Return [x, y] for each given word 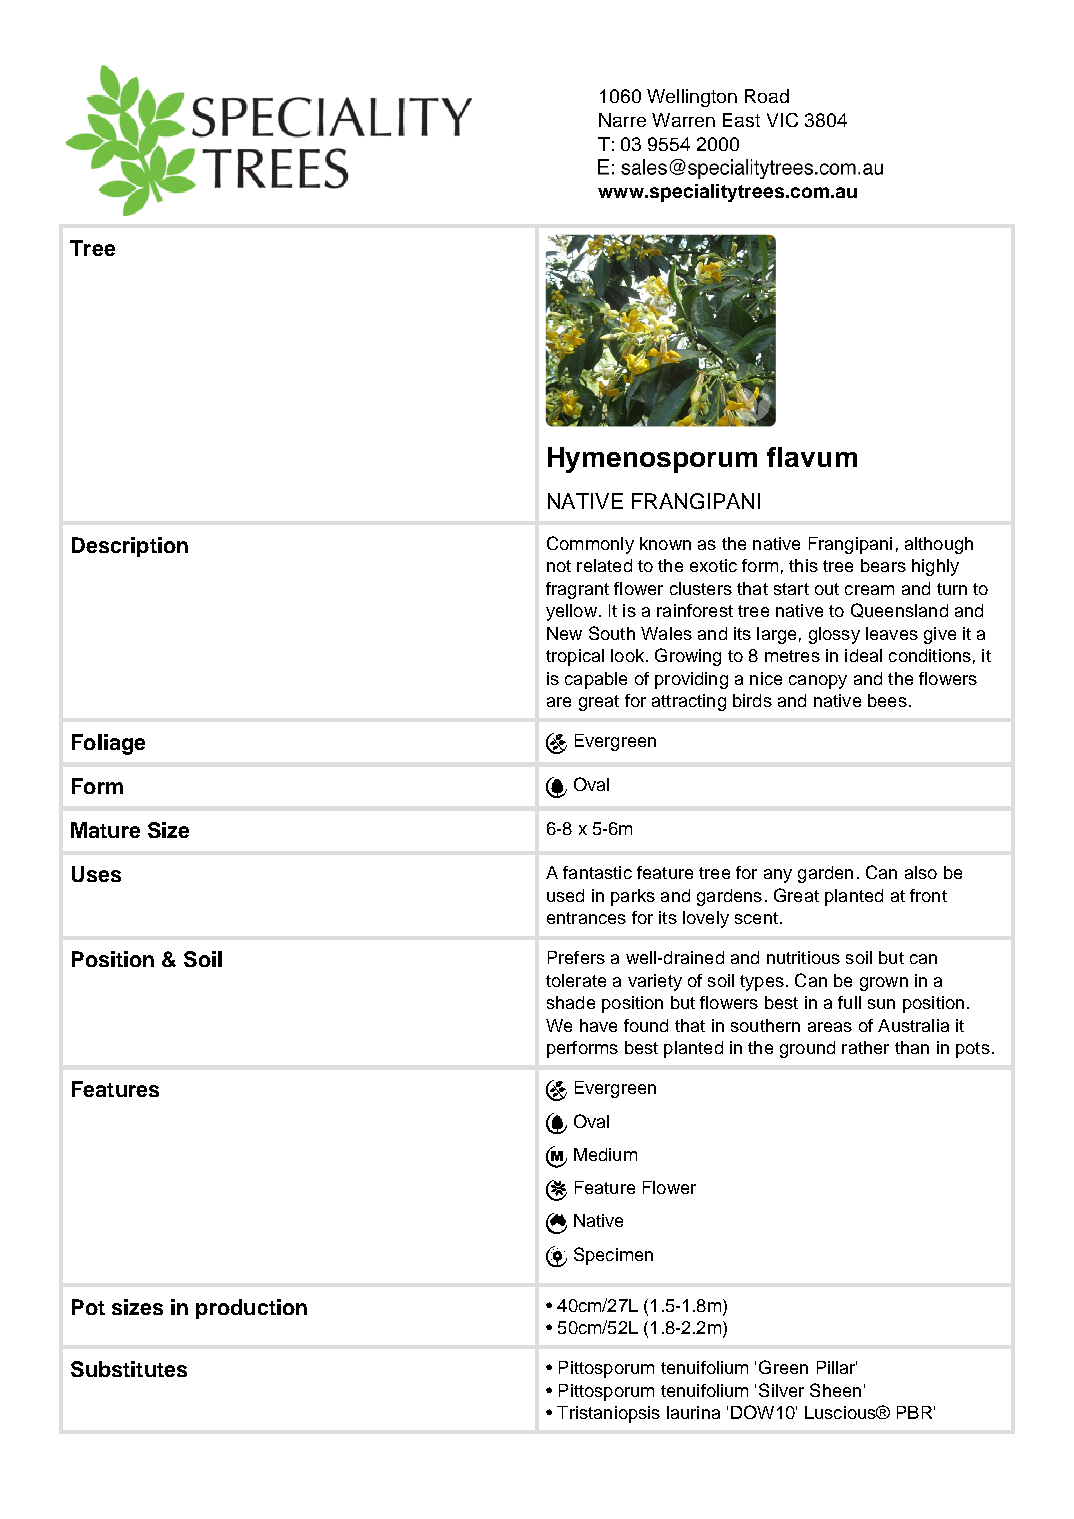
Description [130, 547]
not [559, 566]
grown [884, 984]
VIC [782, 120]
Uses [96, 874]
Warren [683, 120]
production [251, 1309]
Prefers [576, 957]
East [741, 120]
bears [883, 565]
